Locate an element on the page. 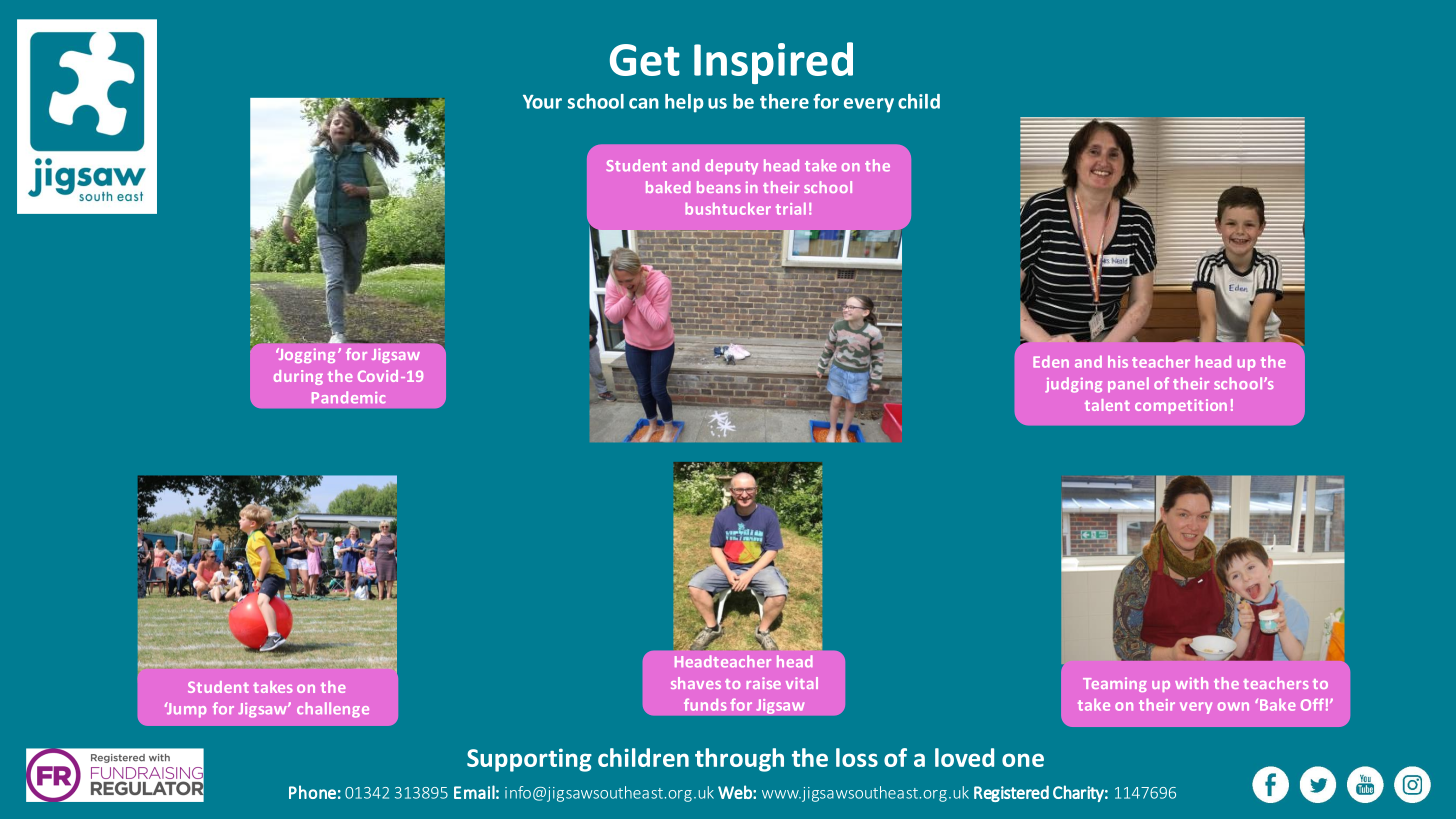 The width and height of the page is (1456, 819). challenge is located at coordinates (333, 710).
